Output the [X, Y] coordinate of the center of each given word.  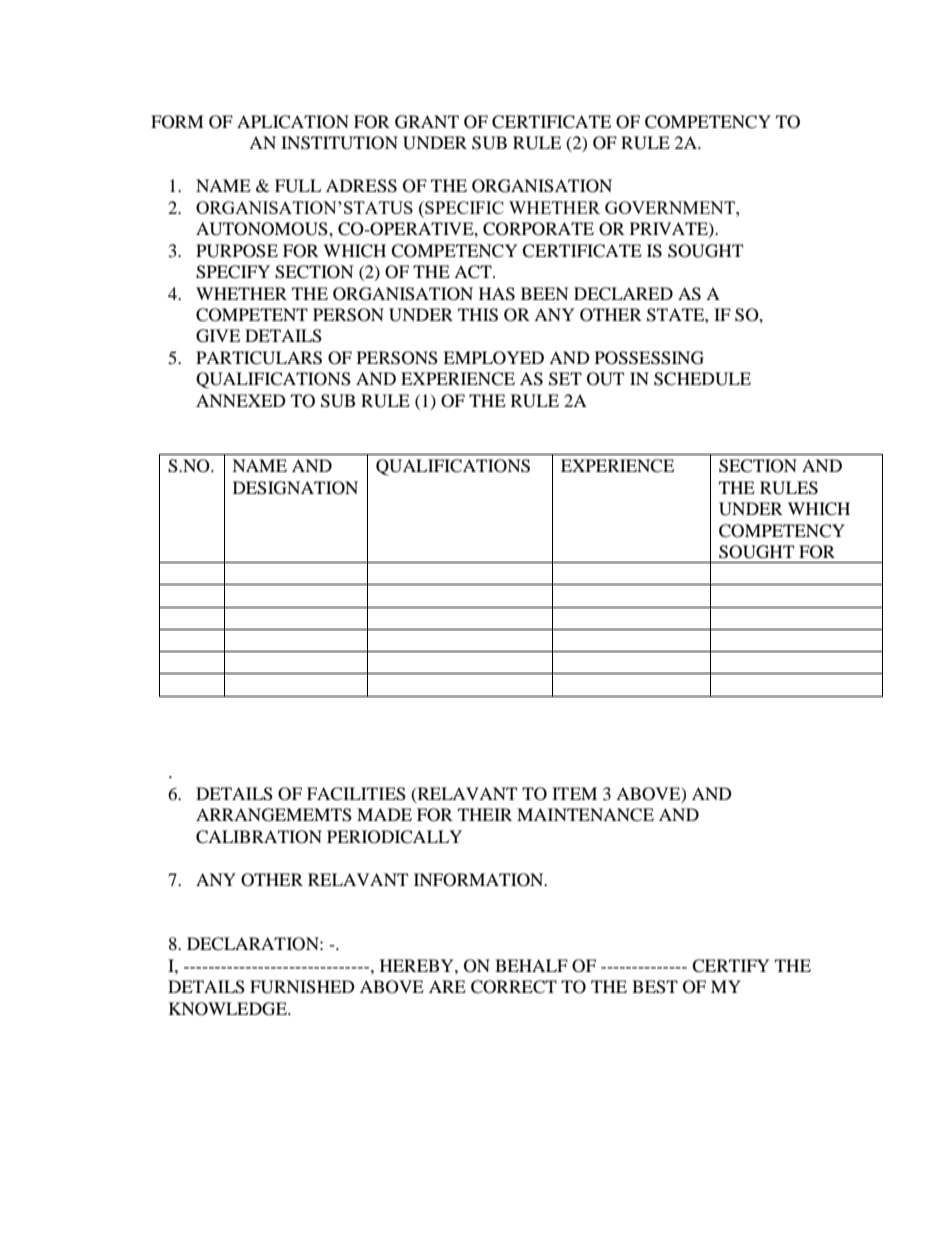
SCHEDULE [702, 379]
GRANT [427, 122]
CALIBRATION [259, 837]
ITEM [574, 793]
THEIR [485, 814]
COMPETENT [252, 315]
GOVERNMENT [671, 207]
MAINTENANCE [585, 815]
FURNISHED [302, 987]
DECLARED [623, 294]
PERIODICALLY [394, 837]
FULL [298, 186]
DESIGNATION [295, 488]
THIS [478, 315]
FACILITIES [356, 794]
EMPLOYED [493, 358]
